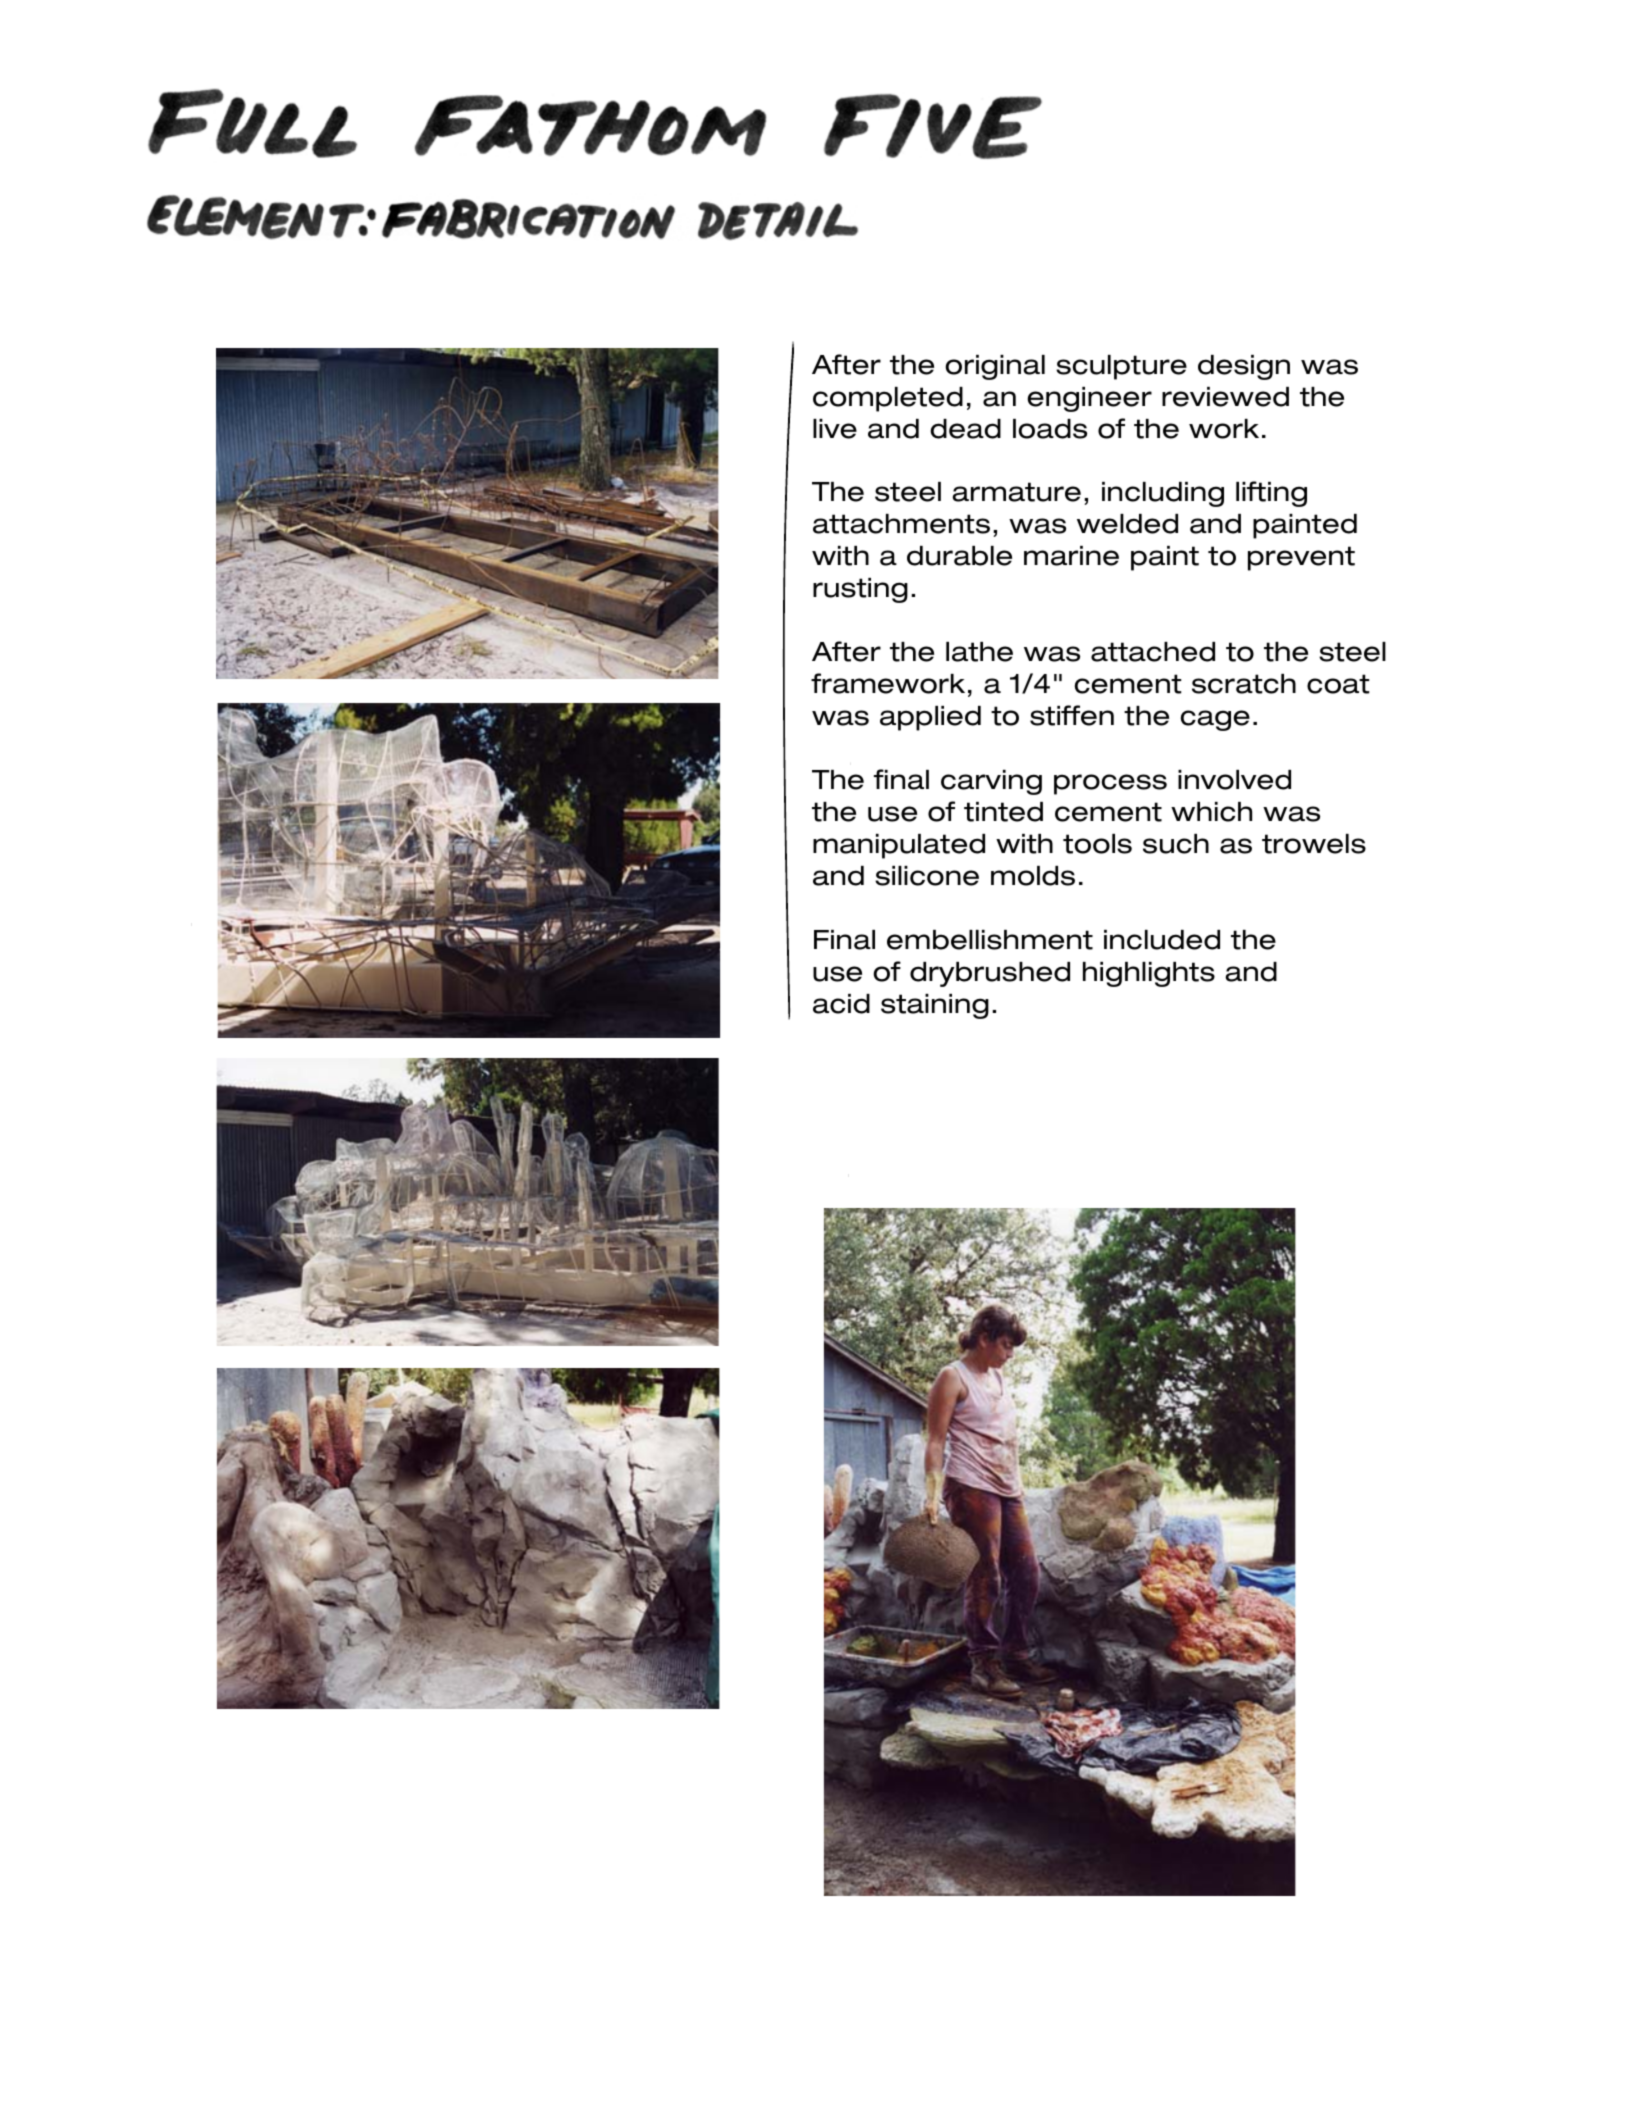 This document has width=1630, height=2110. I want to click on staining, so click(935, 1006).
